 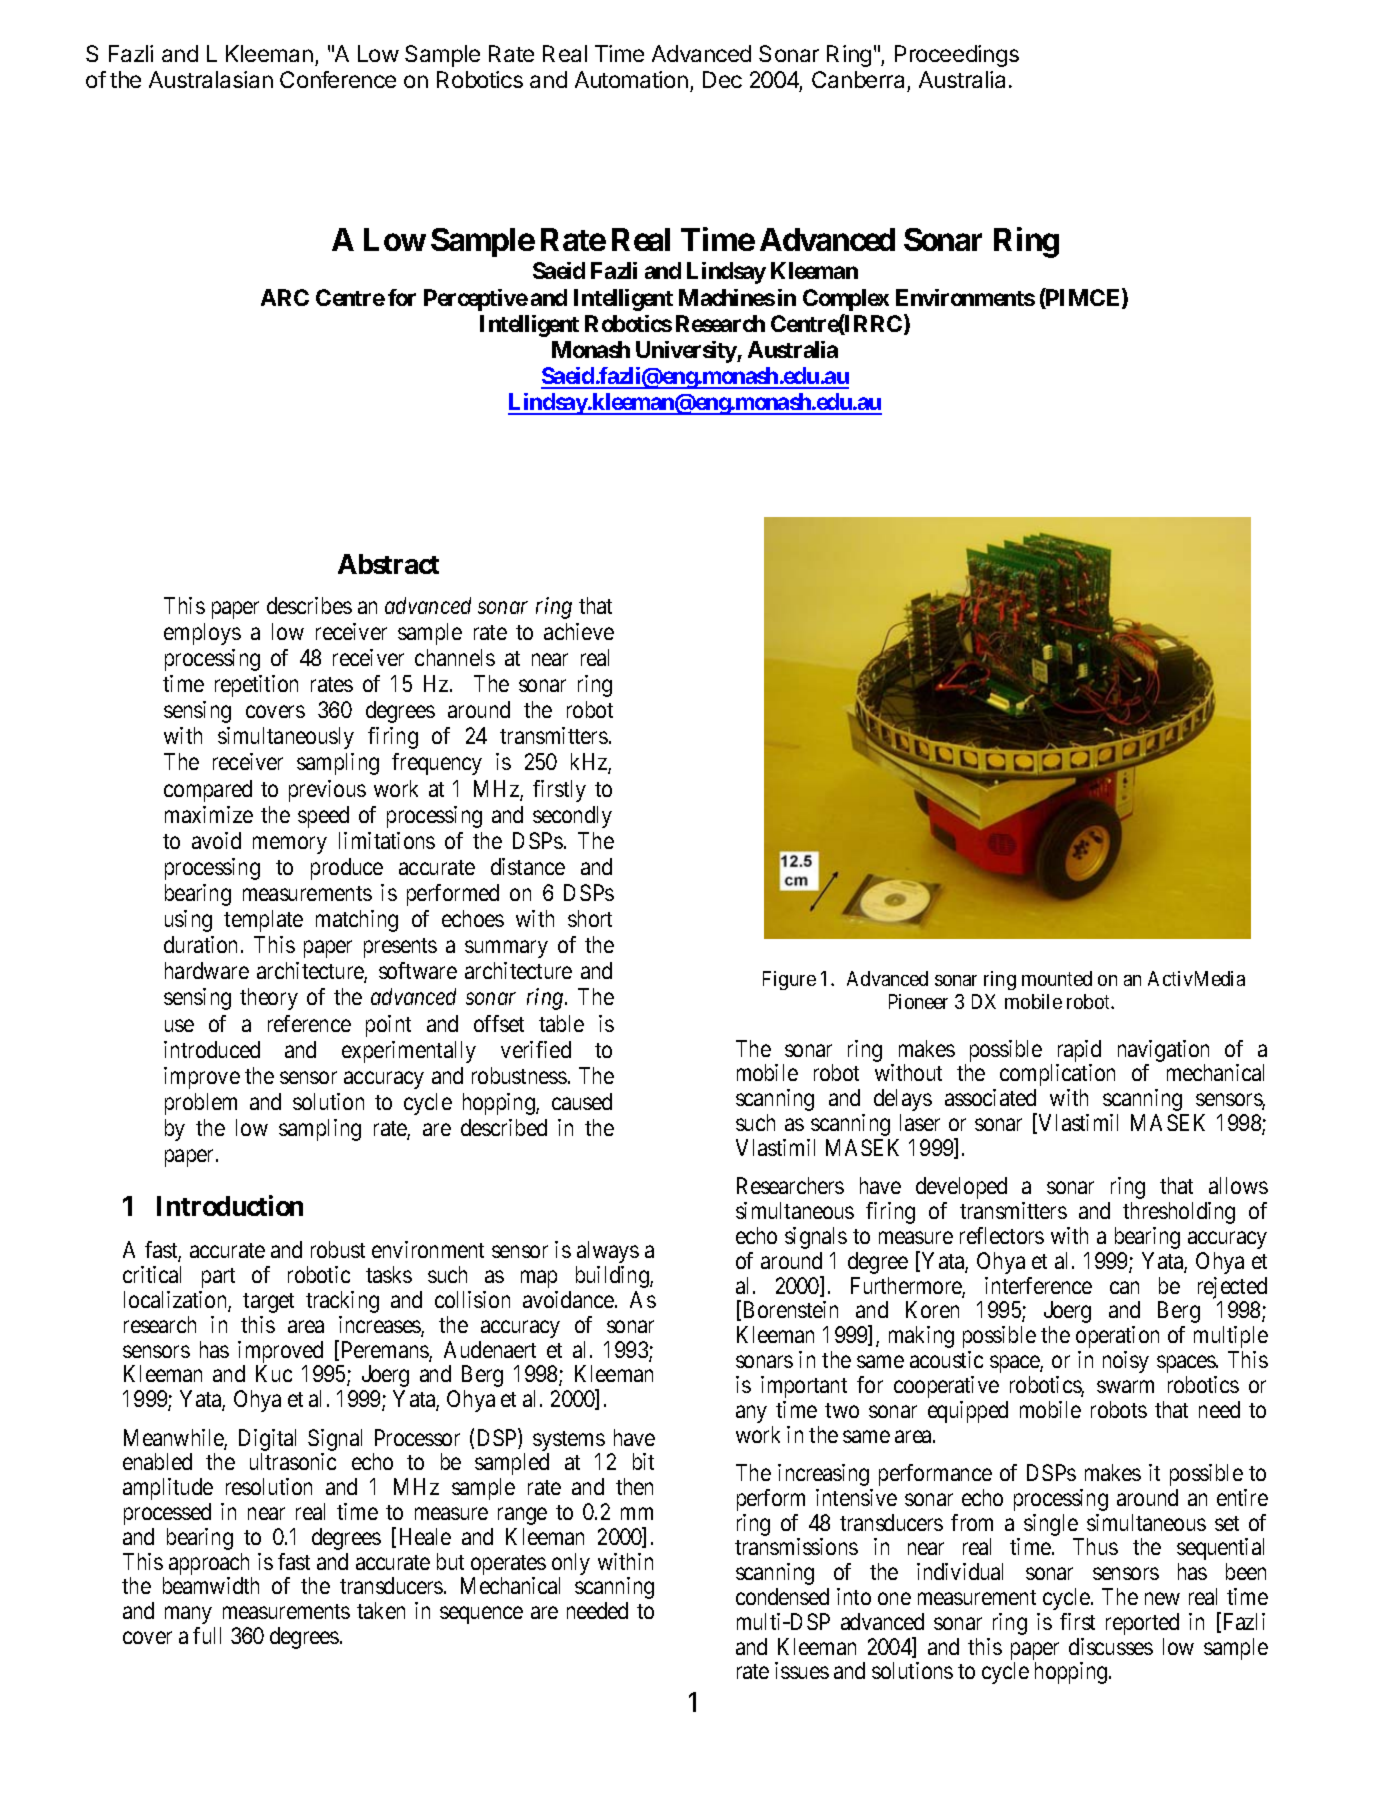 What do you see at coordinates (789, 980) in the page?
I see `Figure` at bounding box center [789, 980].
